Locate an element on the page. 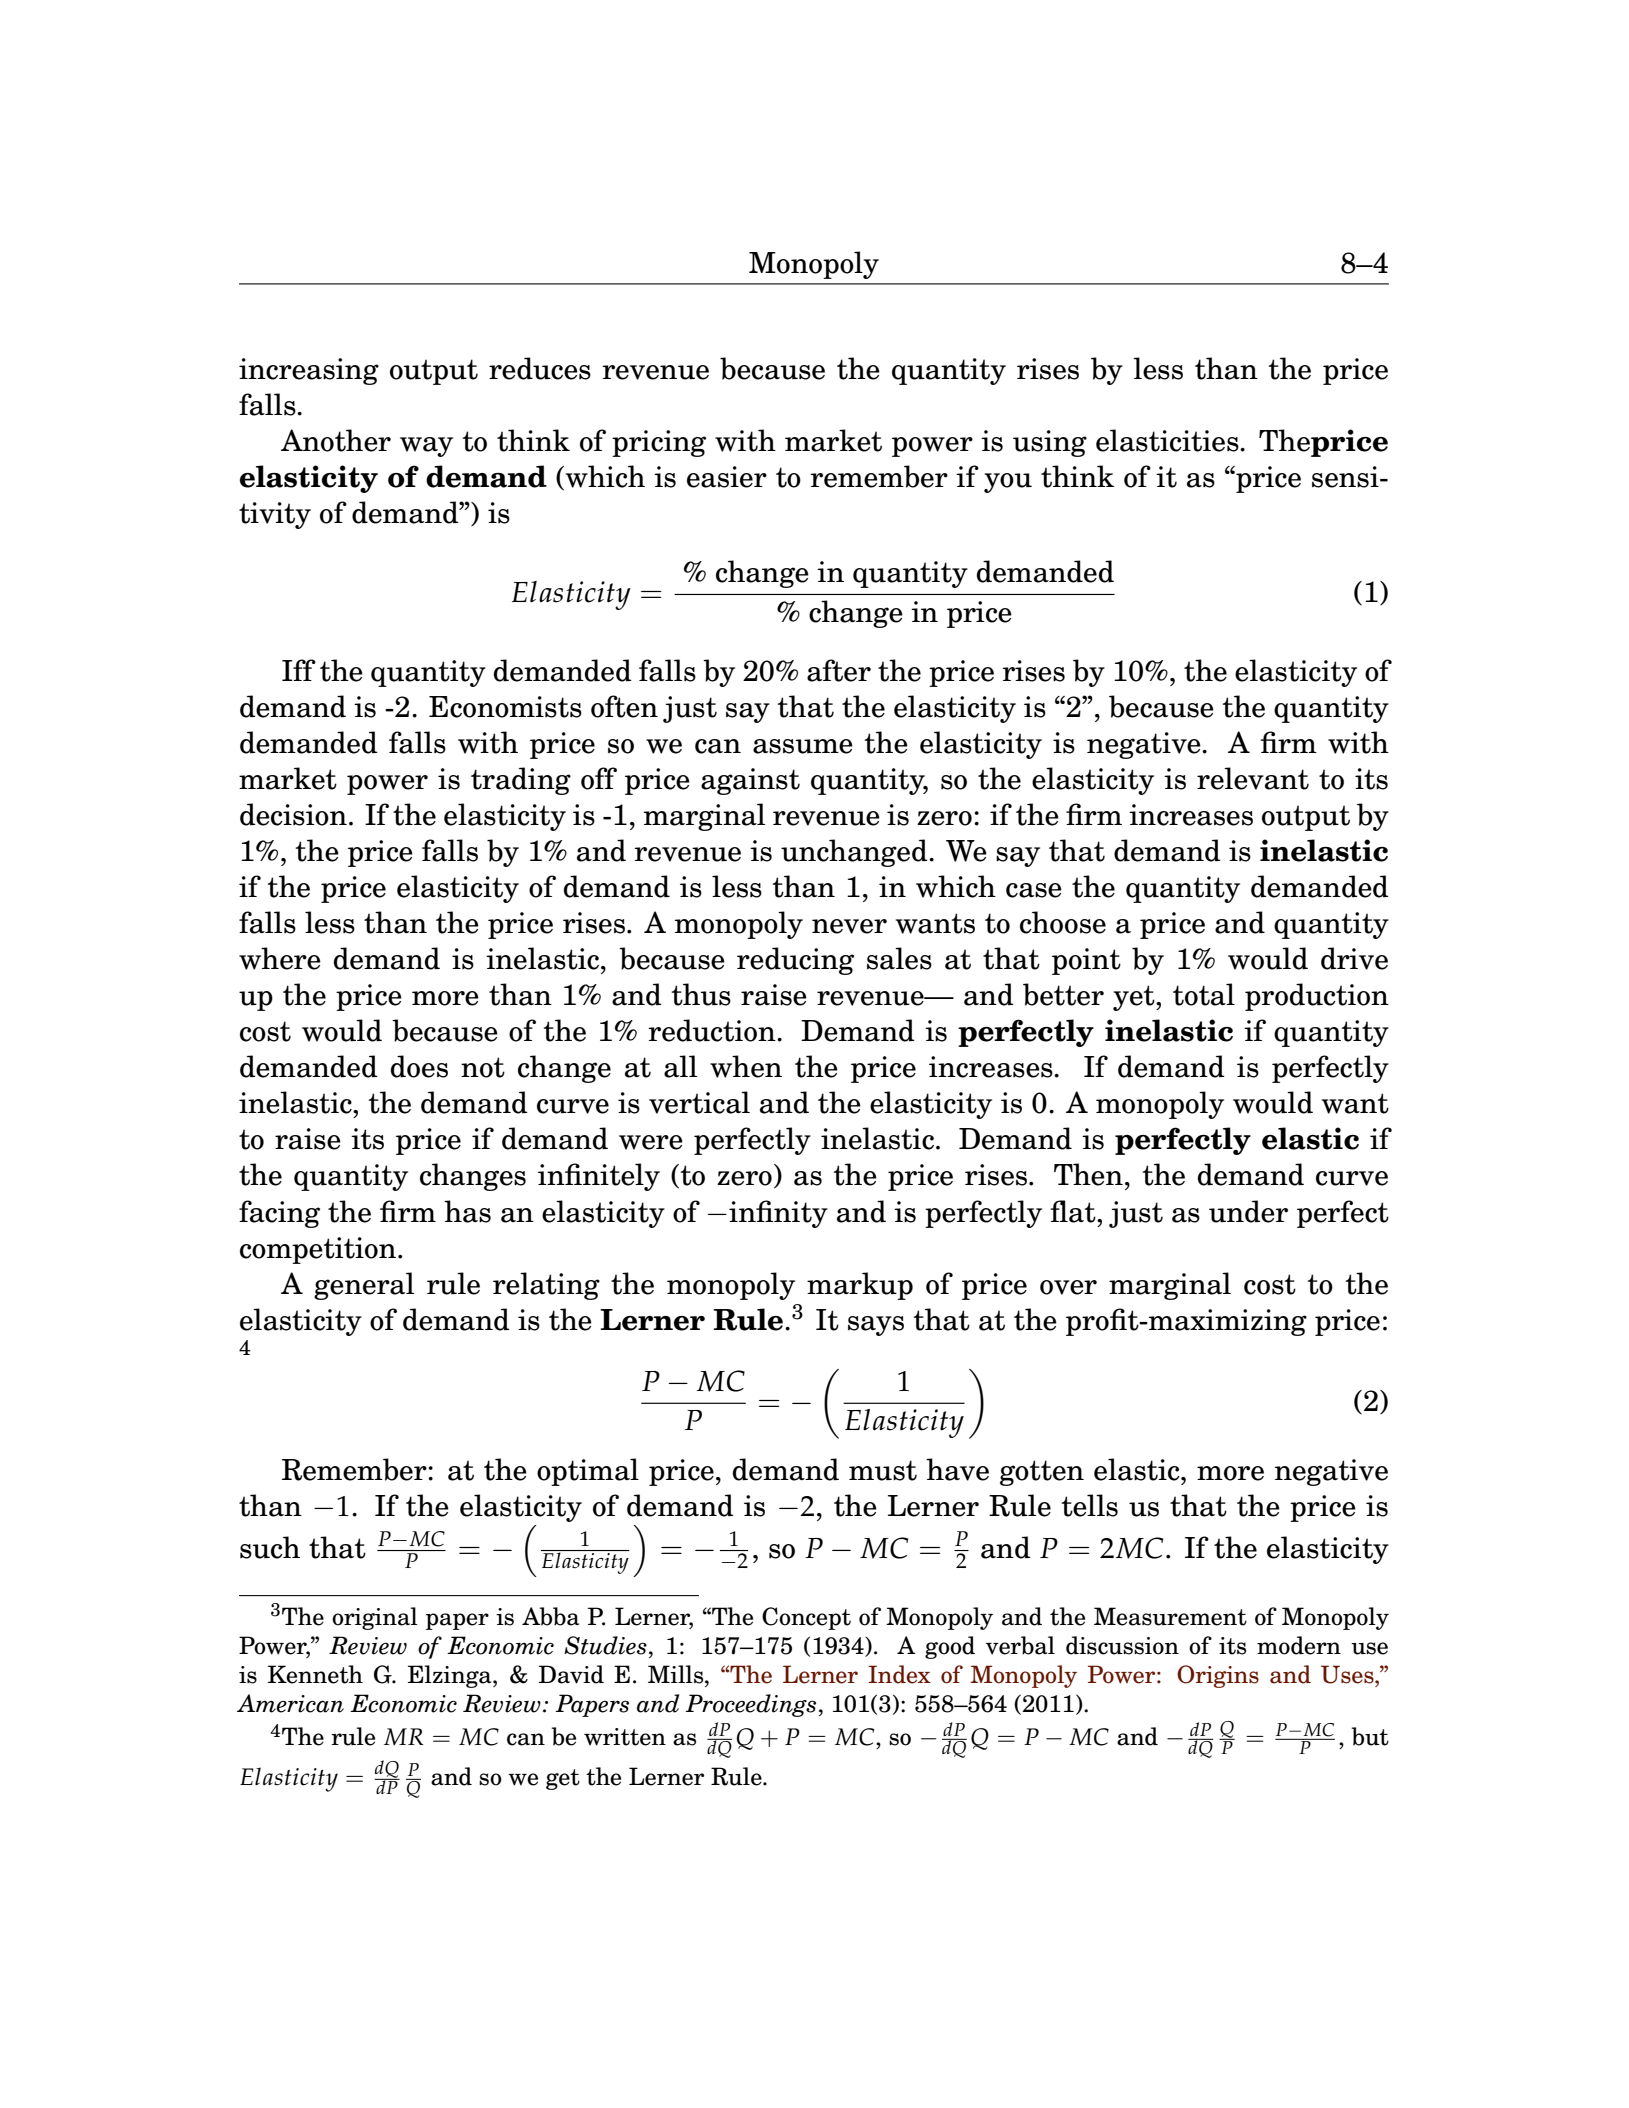  when is located at coordinates (746, 1066).
